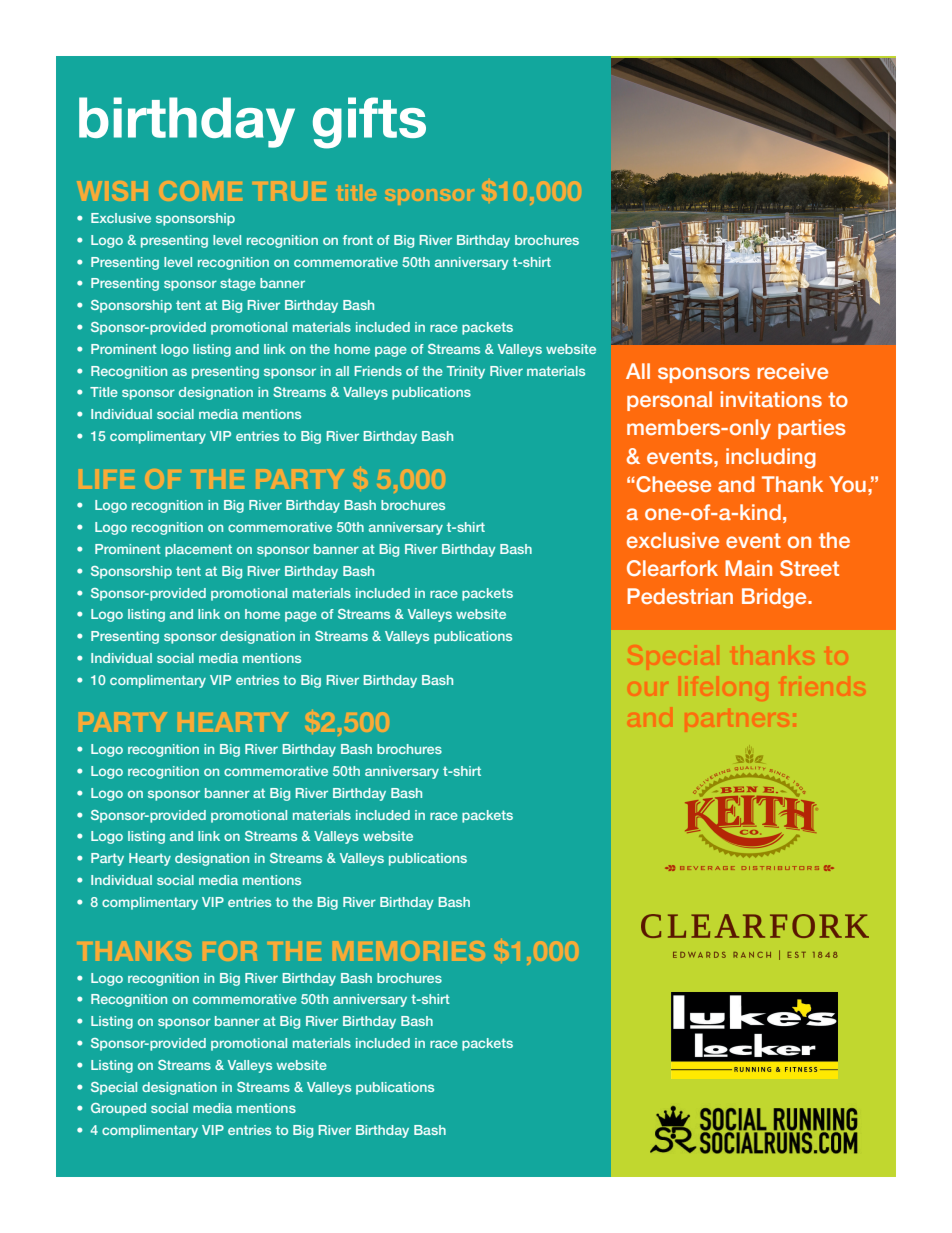 This page has width=952, height=1233. Describe the element at coordinates (369, 123) in the page. I see `gifts` at that location.
